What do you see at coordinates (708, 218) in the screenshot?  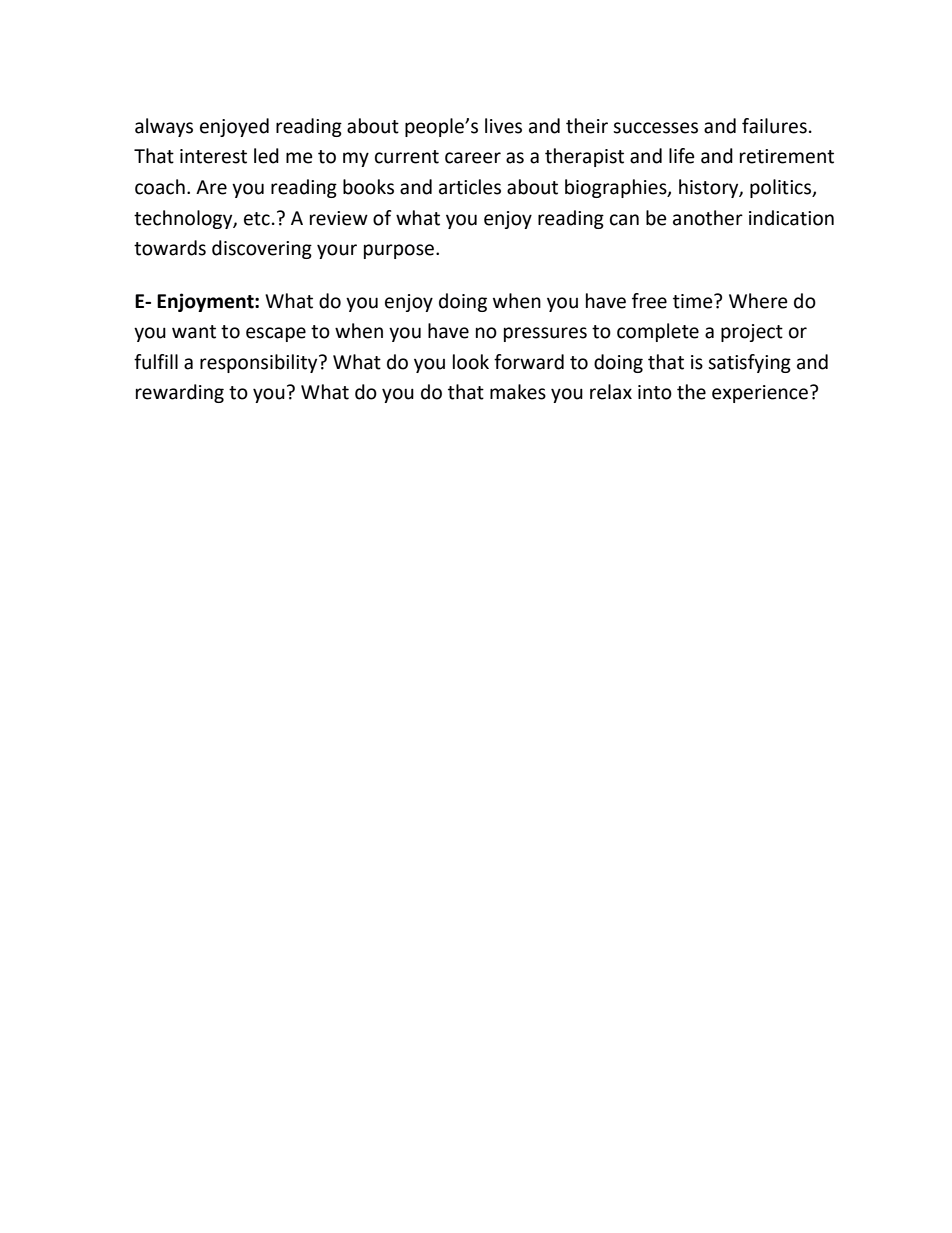 I see `another` at bounding box center [708, 218].
